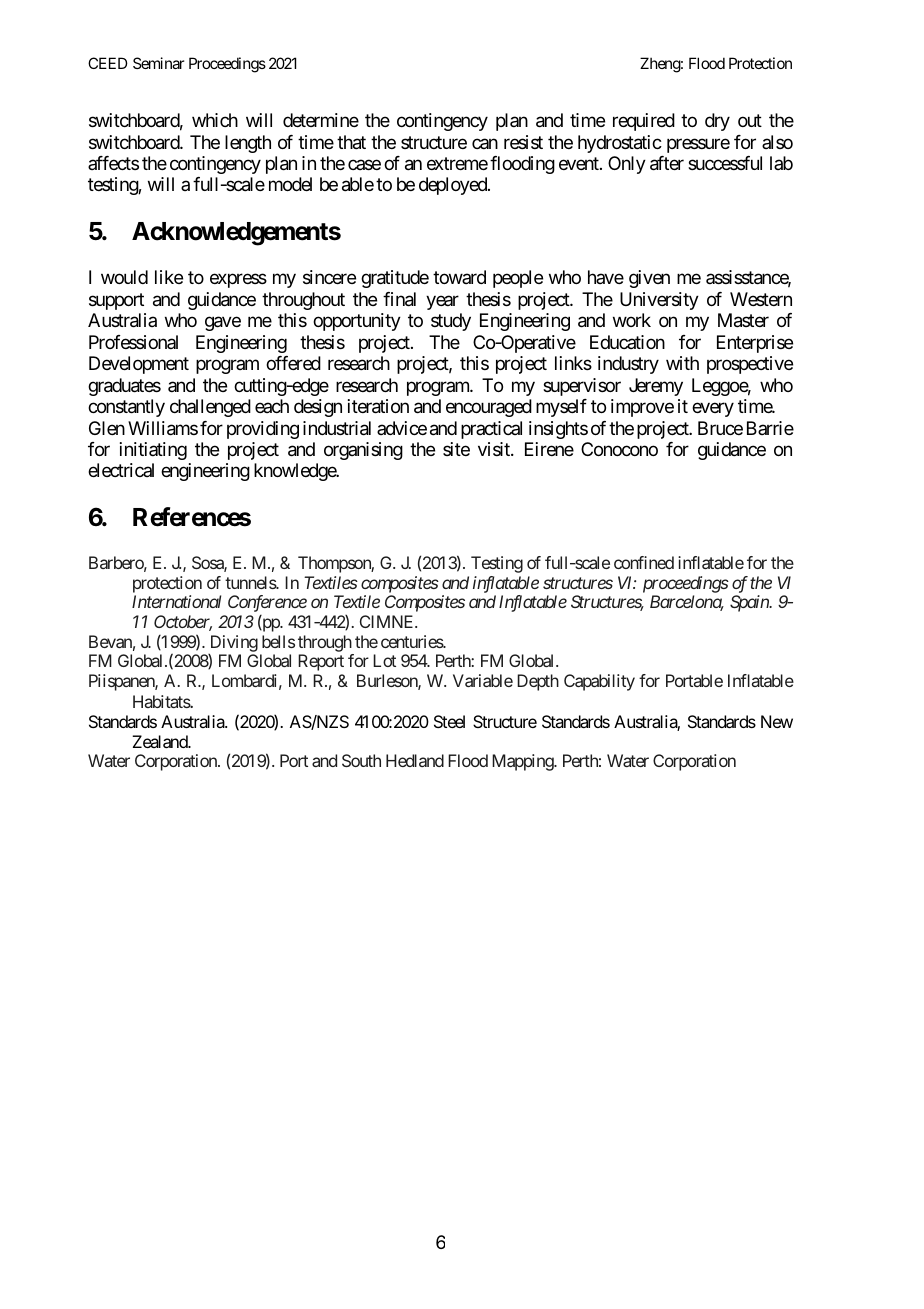  I want to click on dry, so click(717, 122).
